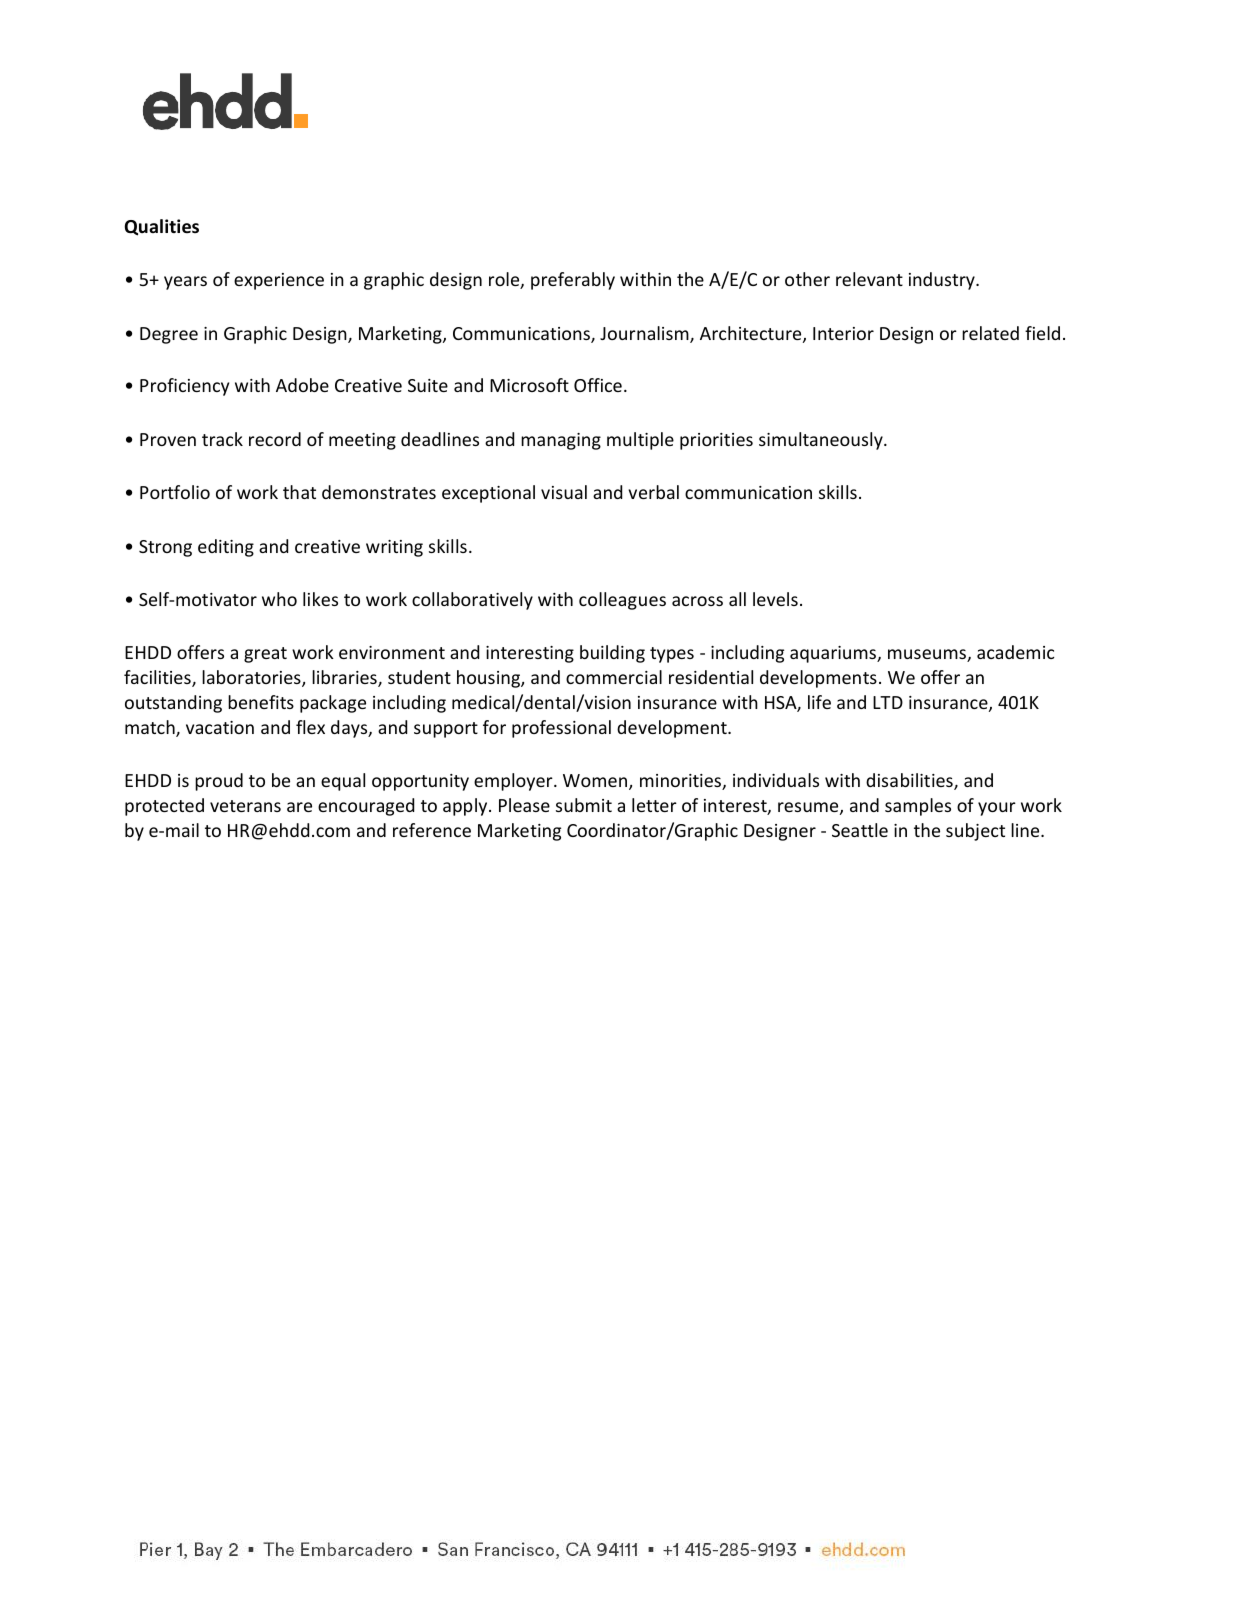 The width and height of the document is (1245, 1612). I want to click on industry, so click(943, 281).
